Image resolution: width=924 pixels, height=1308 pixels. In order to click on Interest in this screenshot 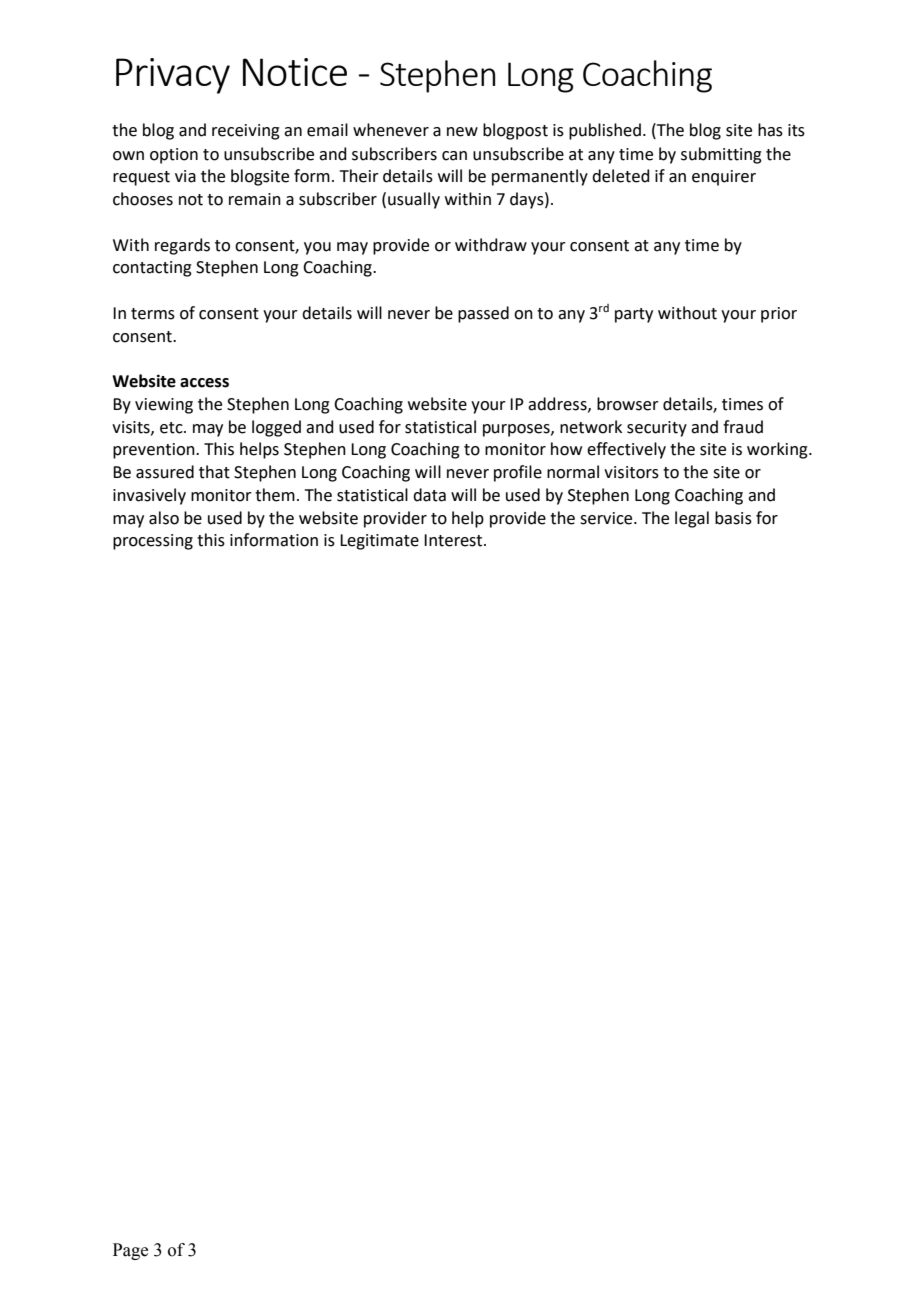, I will do `click(454, 540)`.
